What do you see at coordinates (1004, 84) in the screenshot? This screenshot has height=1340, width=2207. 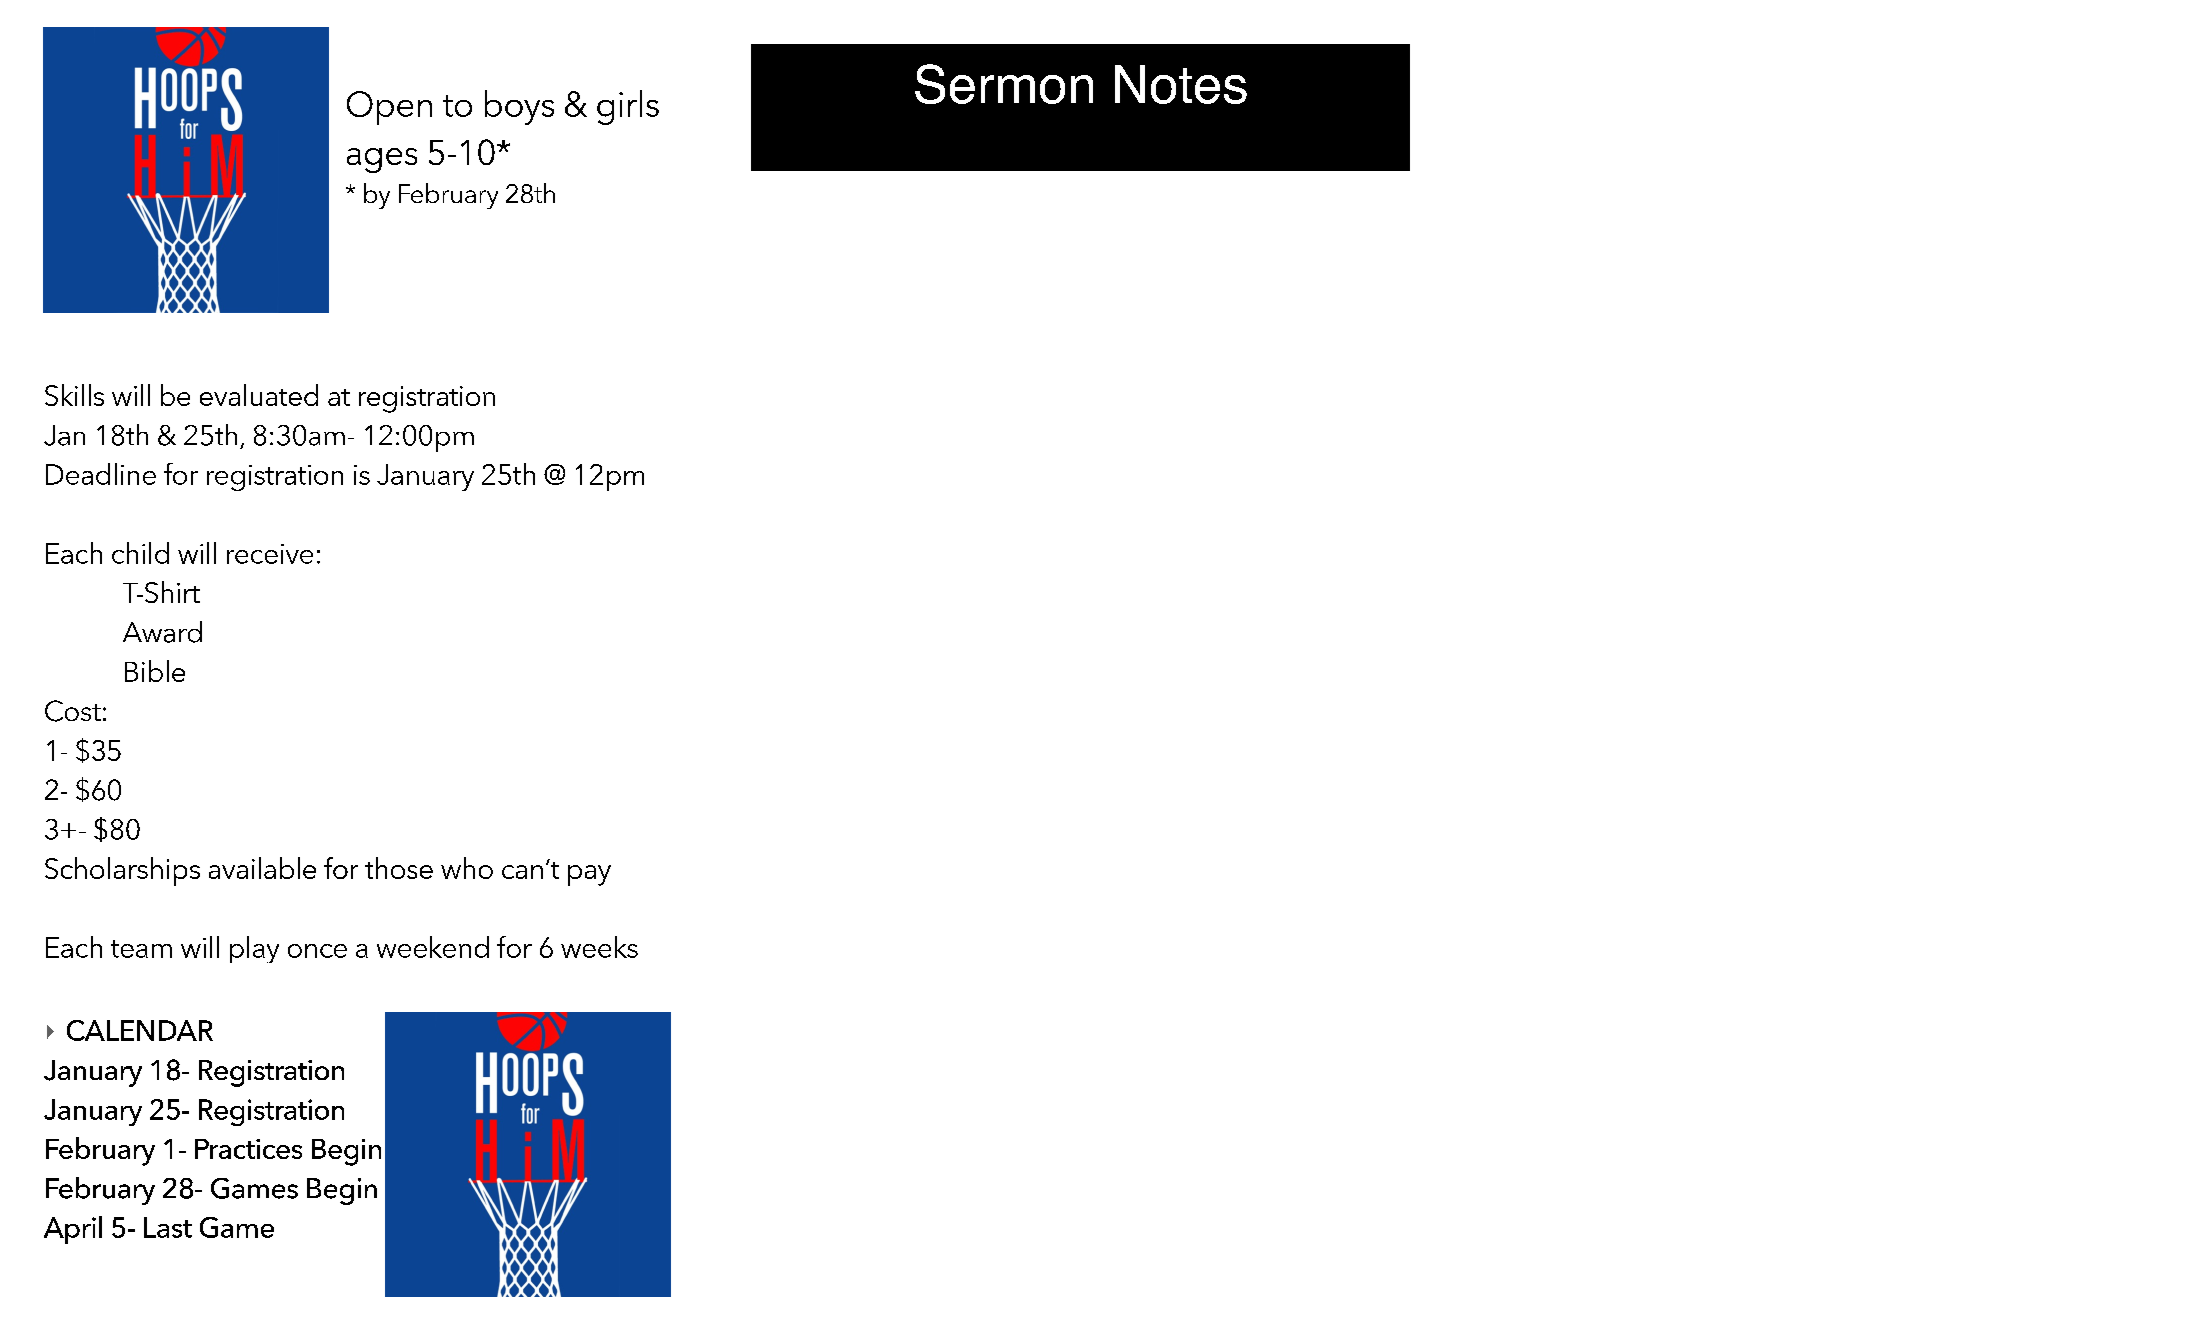 I see `Sermon` at bounding box center [1004, 84].
